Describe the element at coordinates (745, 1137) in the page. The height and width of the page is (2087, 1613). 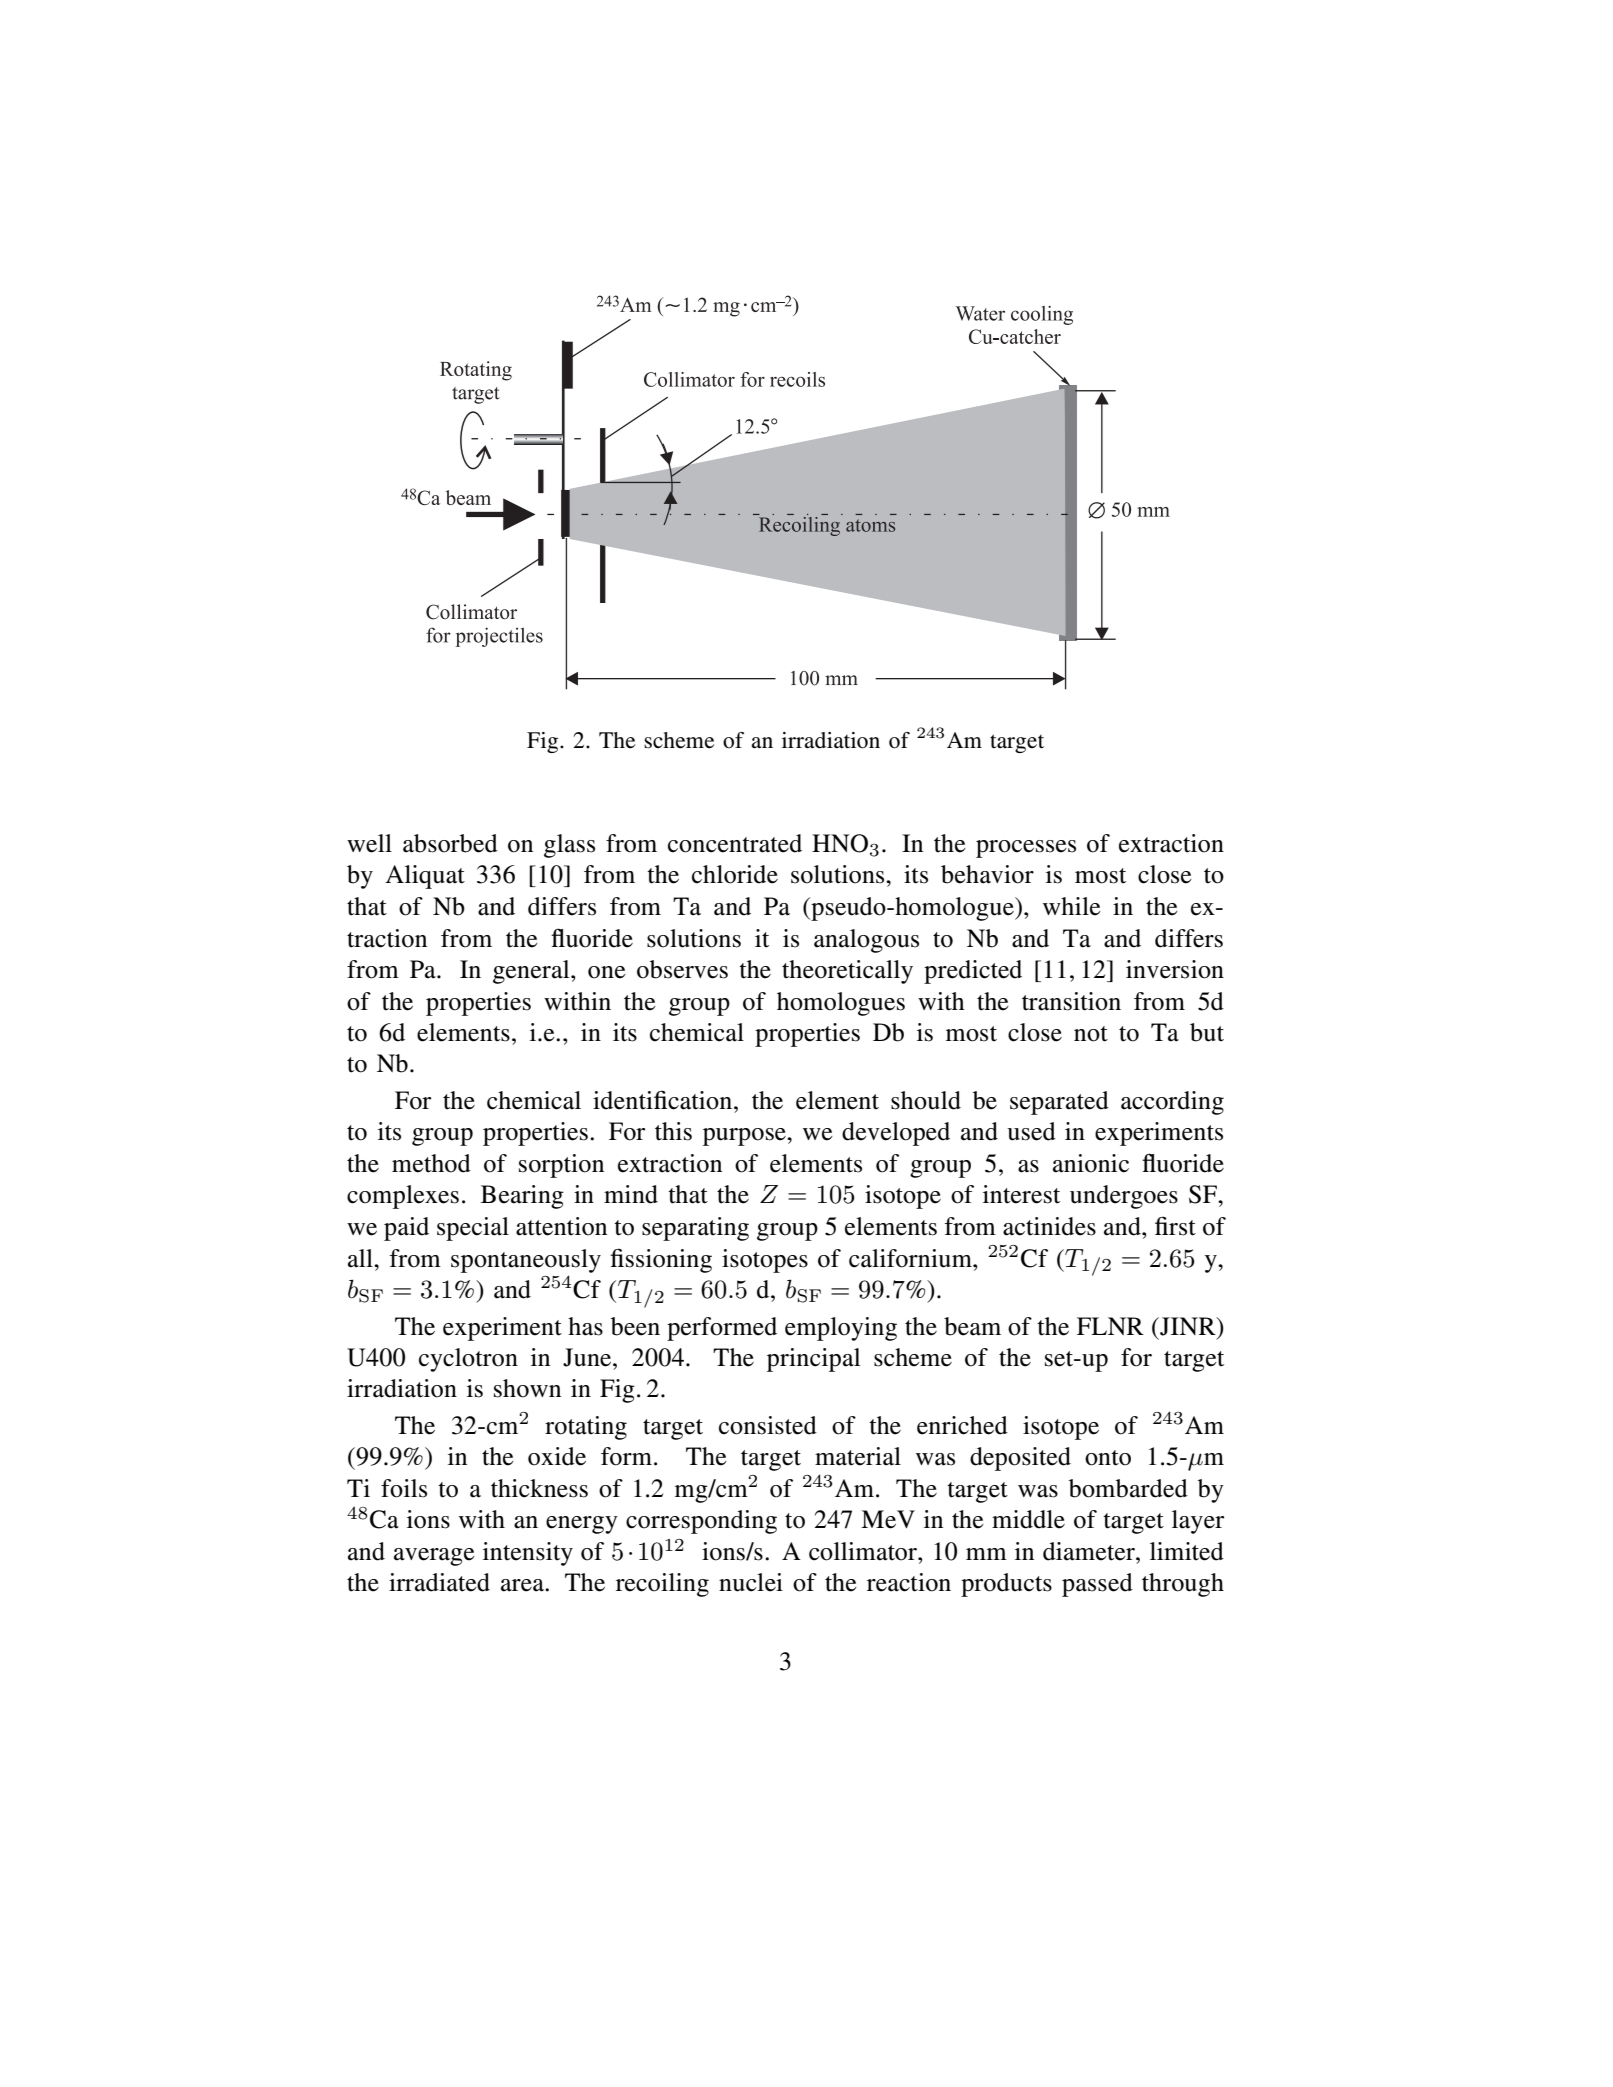
I see `purpose` at that location.
